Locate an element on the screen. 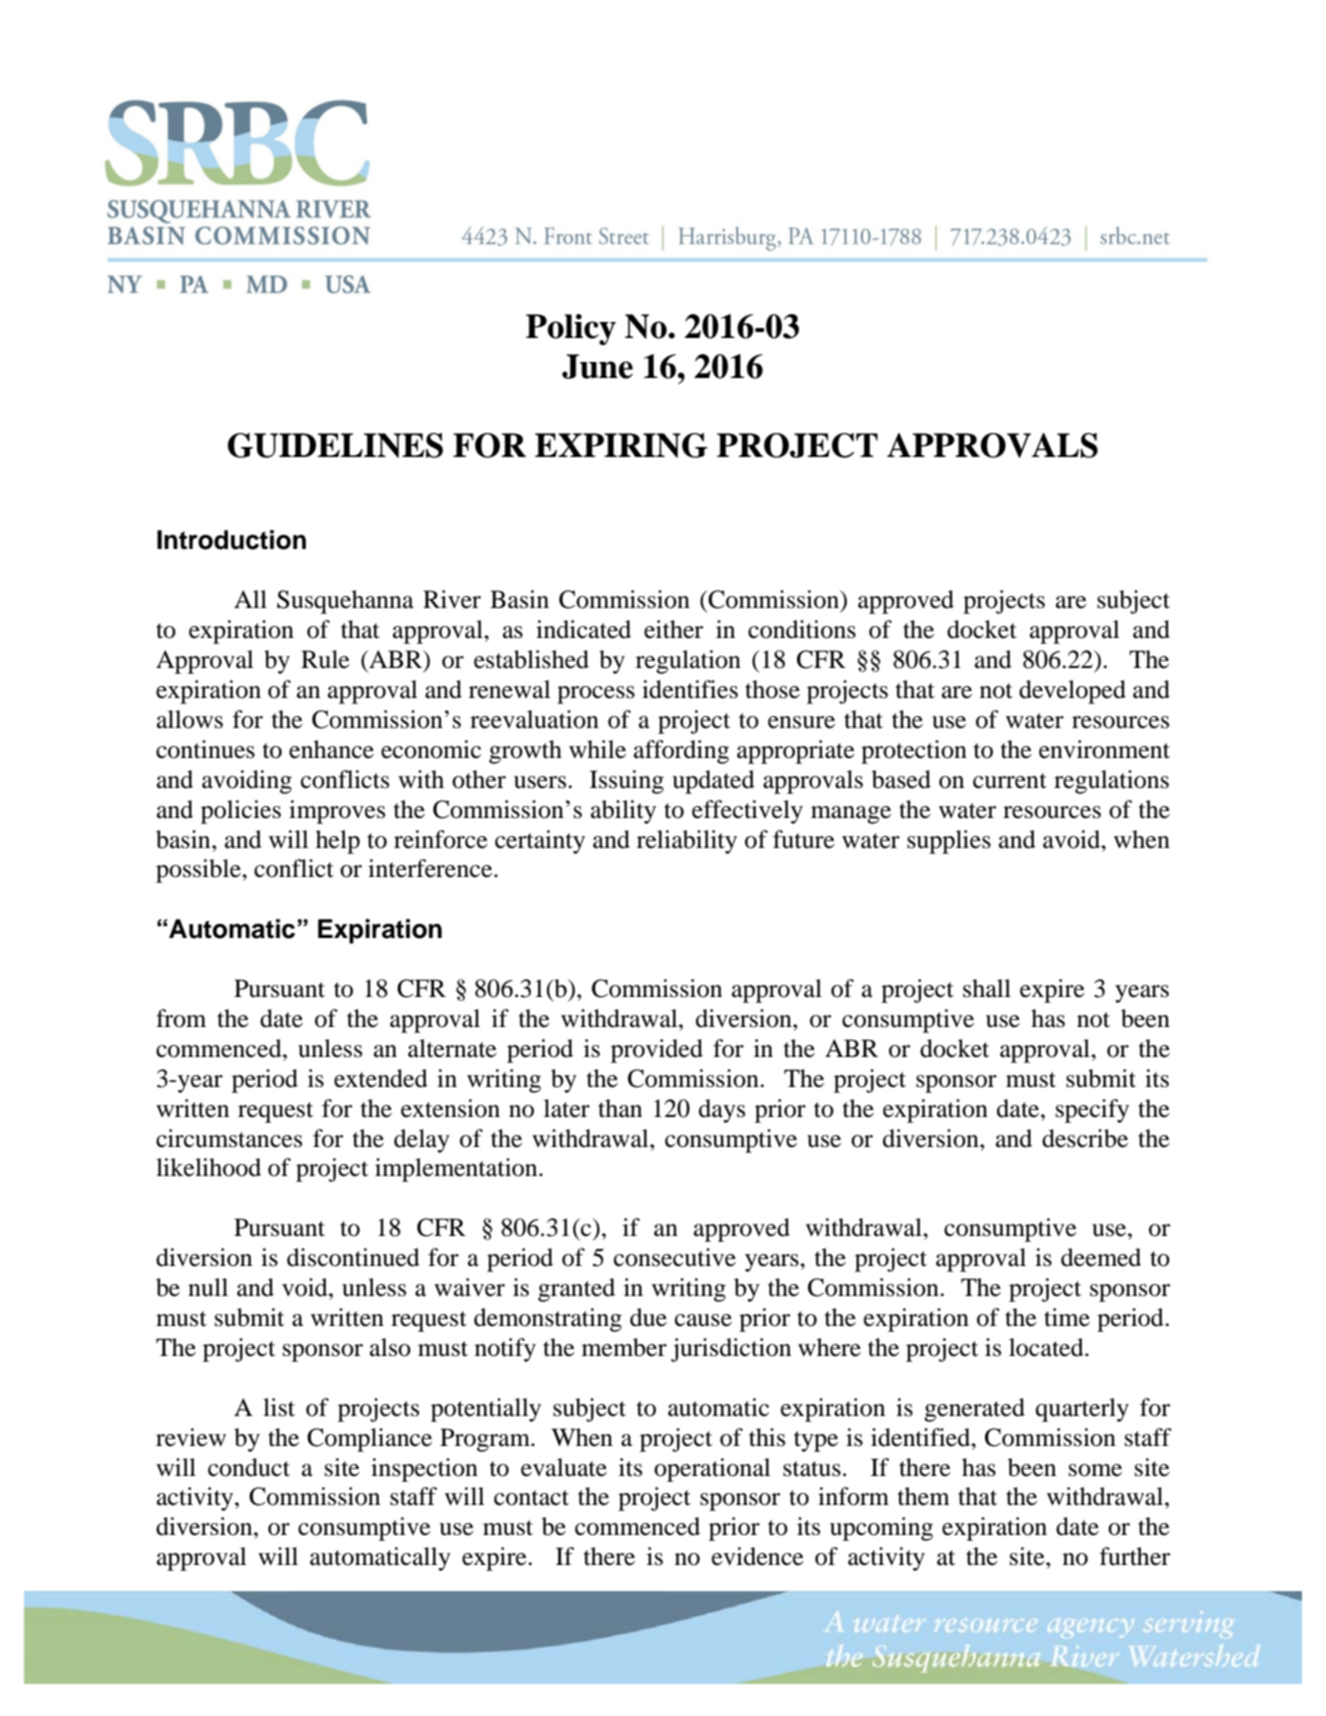  deemed is located at coordinates (1101, 1257).
